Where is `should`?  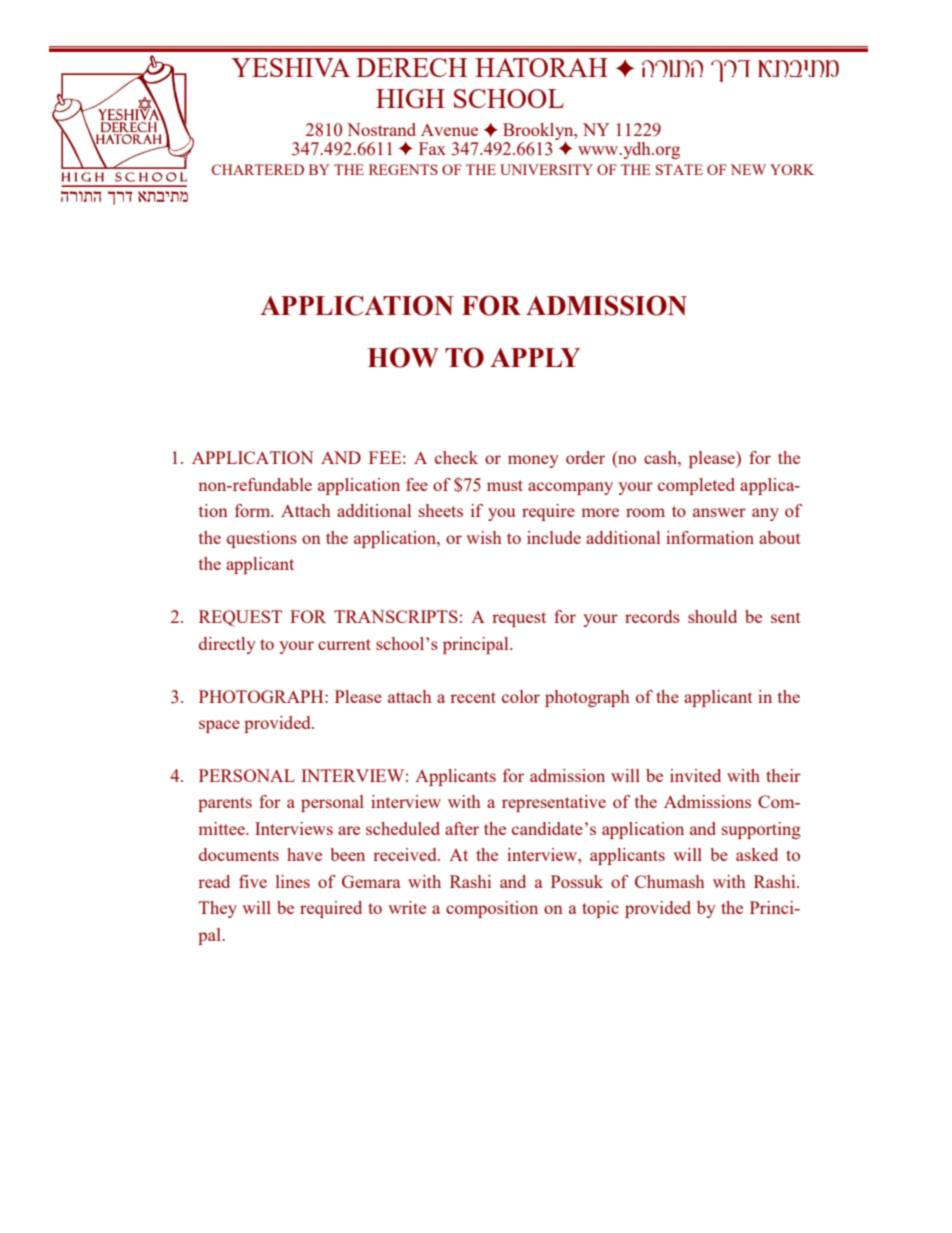 should is located at coordinates (712, 616).
